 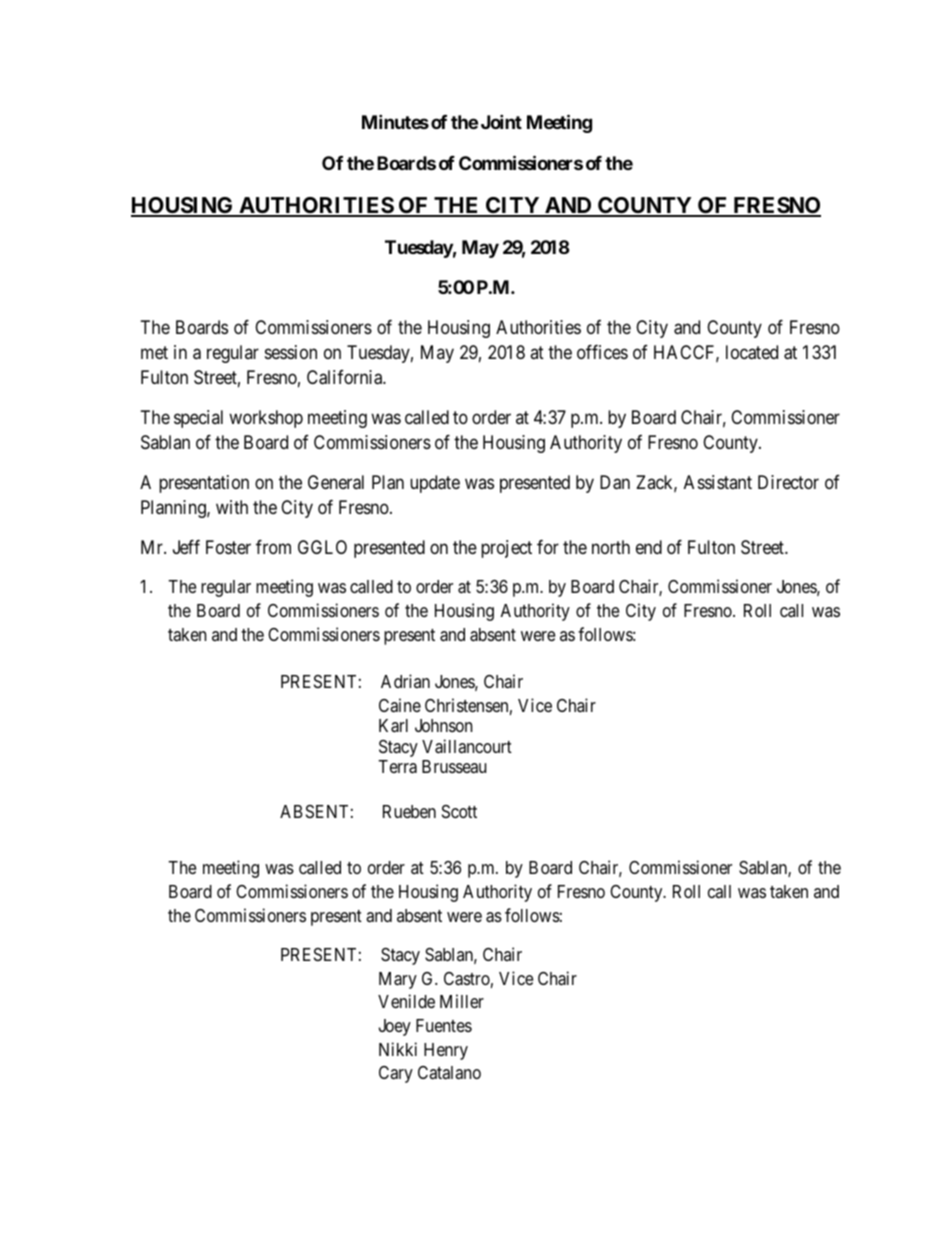 I want to click on update, so click(x=435, y=484).
